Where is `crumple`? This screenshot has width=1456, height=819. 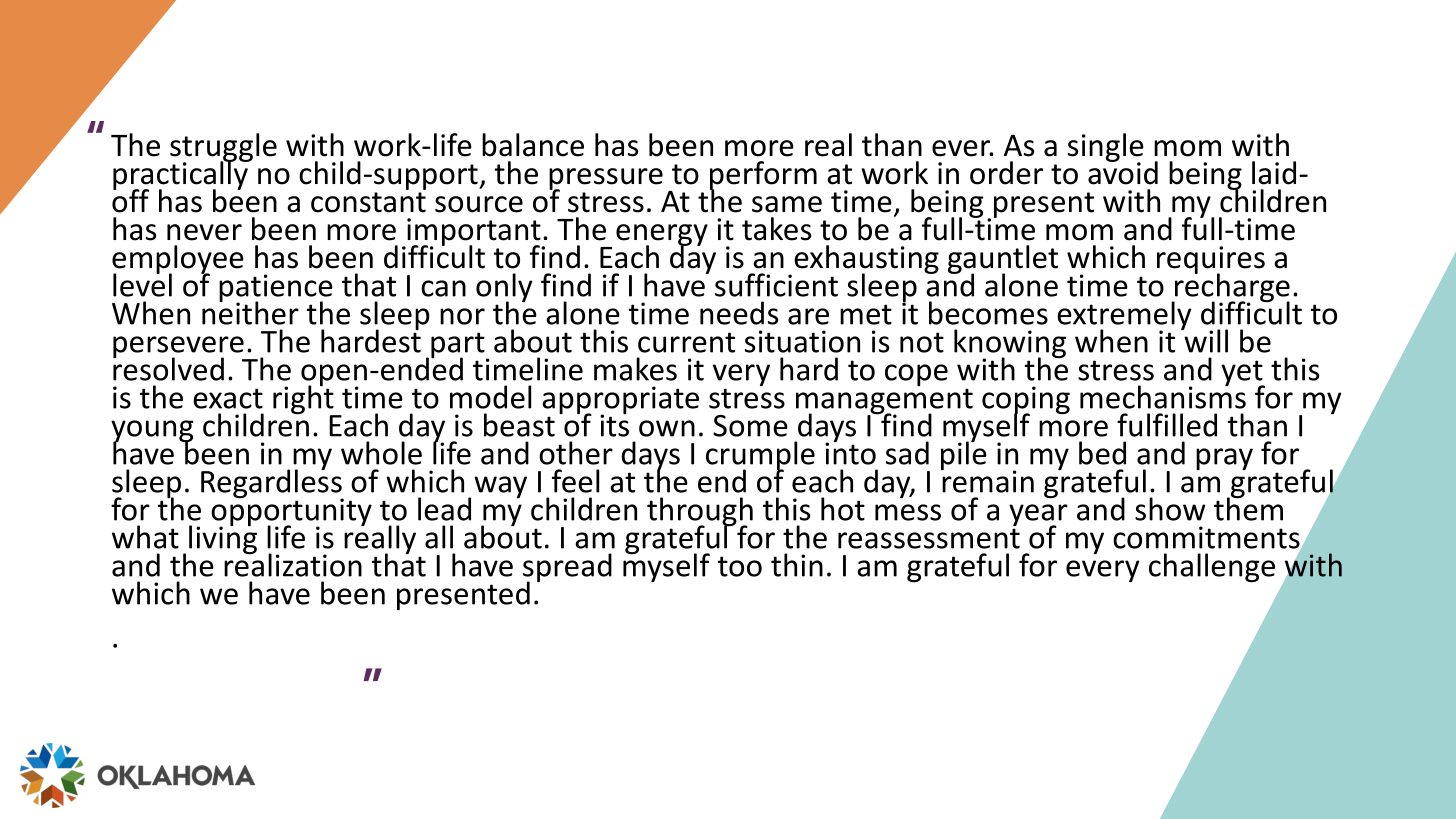 crumple is located at coordinates (760, 457).
